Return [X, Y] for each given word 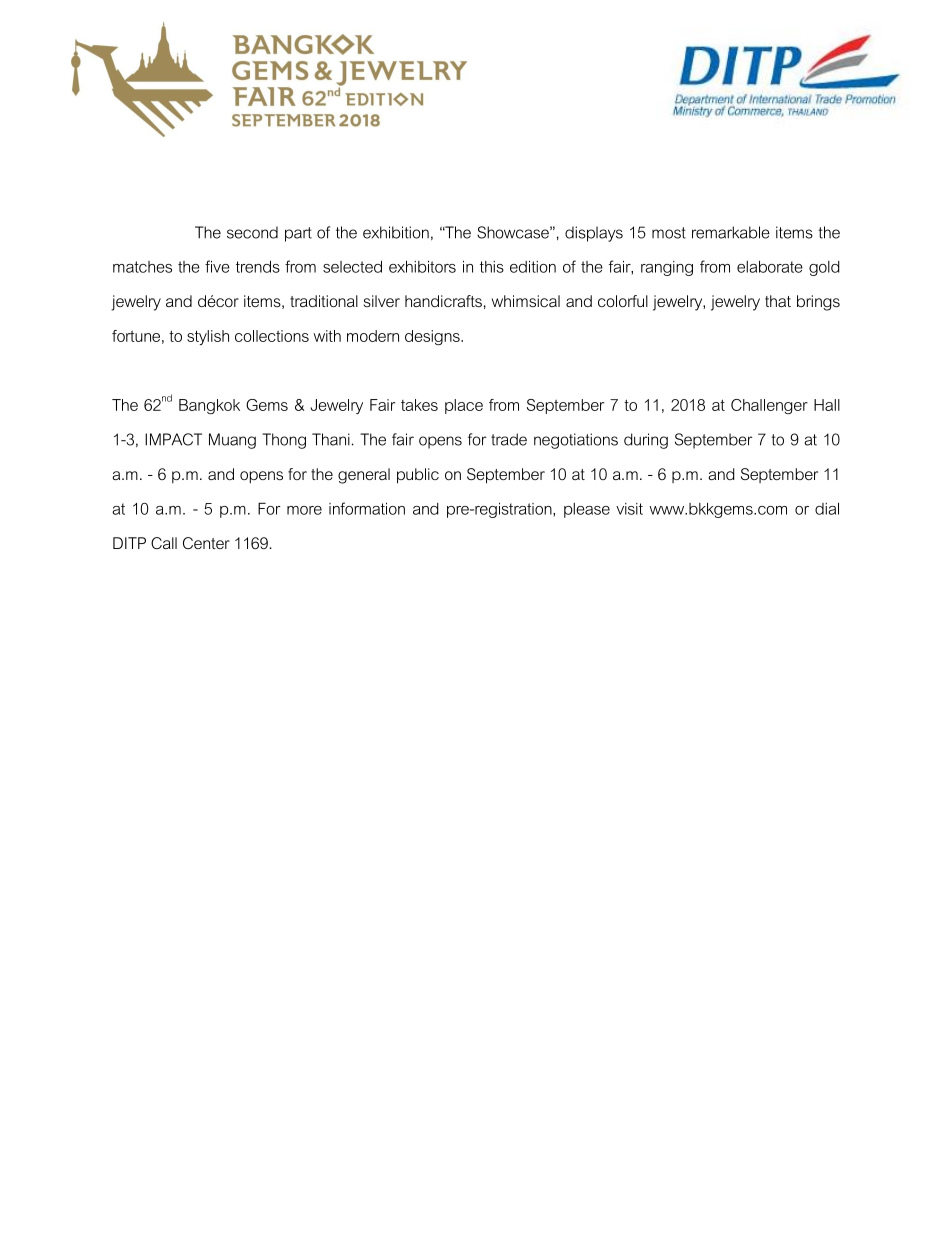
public [418, 476]
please [587, 510]
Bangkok [209, 406]
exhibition [396, 232]
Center [206, 543]
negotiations [576, 441]
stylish [208, 337]
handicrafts [443, 301]
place [464, 406]
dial [827, 509]
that [778, 301]
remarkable [731, 232]
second [252, 232]
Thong [284, 441]
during [646, 441]
